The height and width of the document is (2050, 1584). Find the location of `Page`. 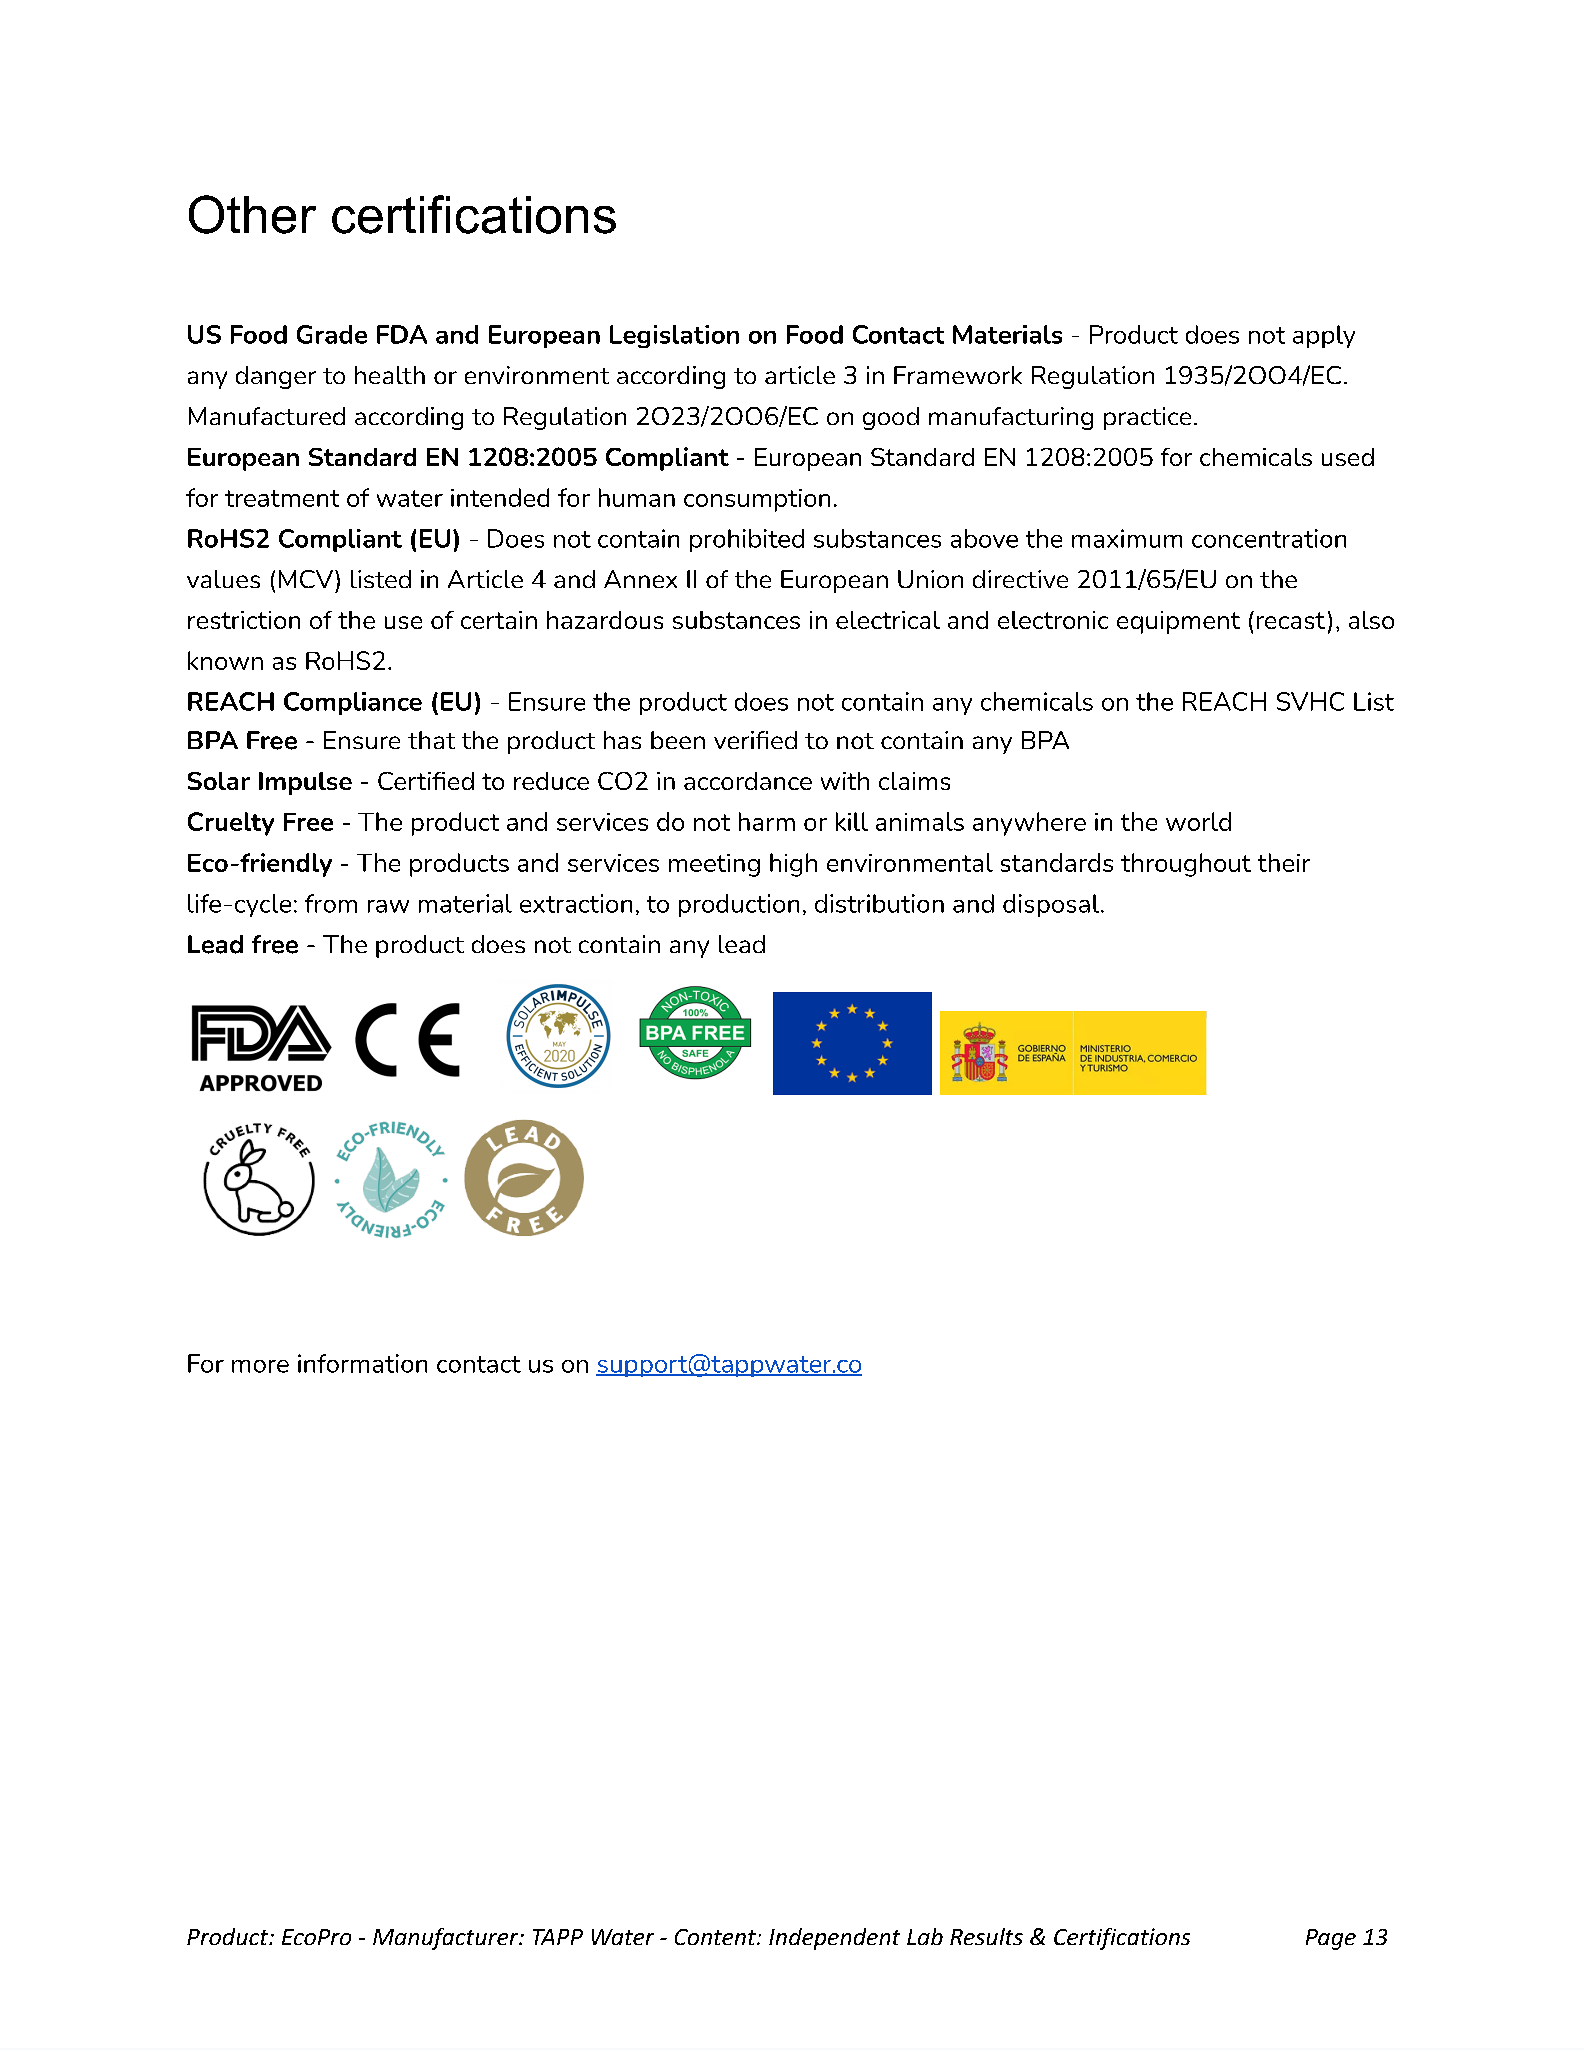

Page is located at coordinates (1331, 1939).
